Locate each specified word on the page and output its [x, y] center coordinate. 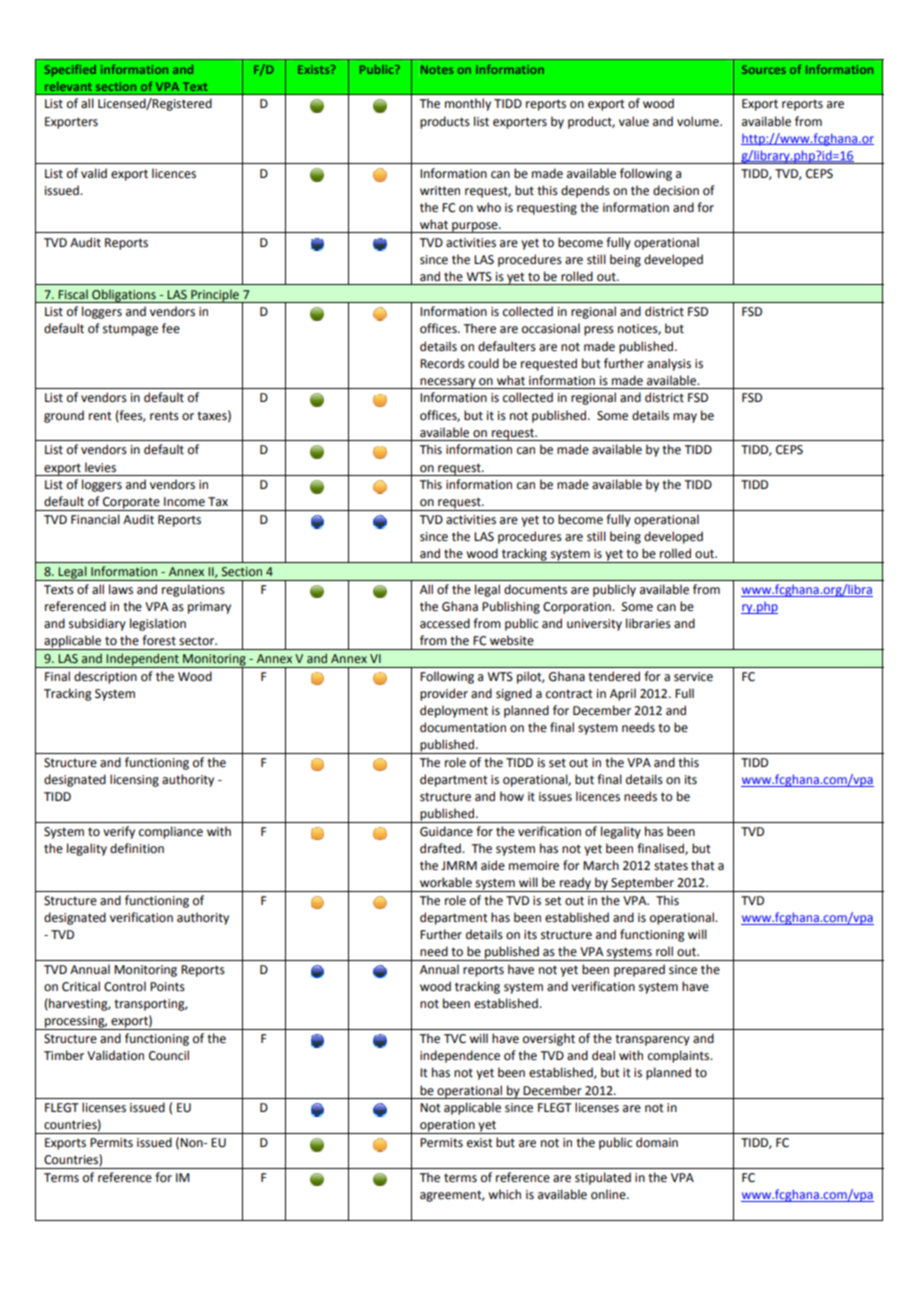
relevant [68, 86]
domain [657, 1142]
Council [169, 1055]
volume [699, 121]
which [504, 1194]
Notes [436, 69]
